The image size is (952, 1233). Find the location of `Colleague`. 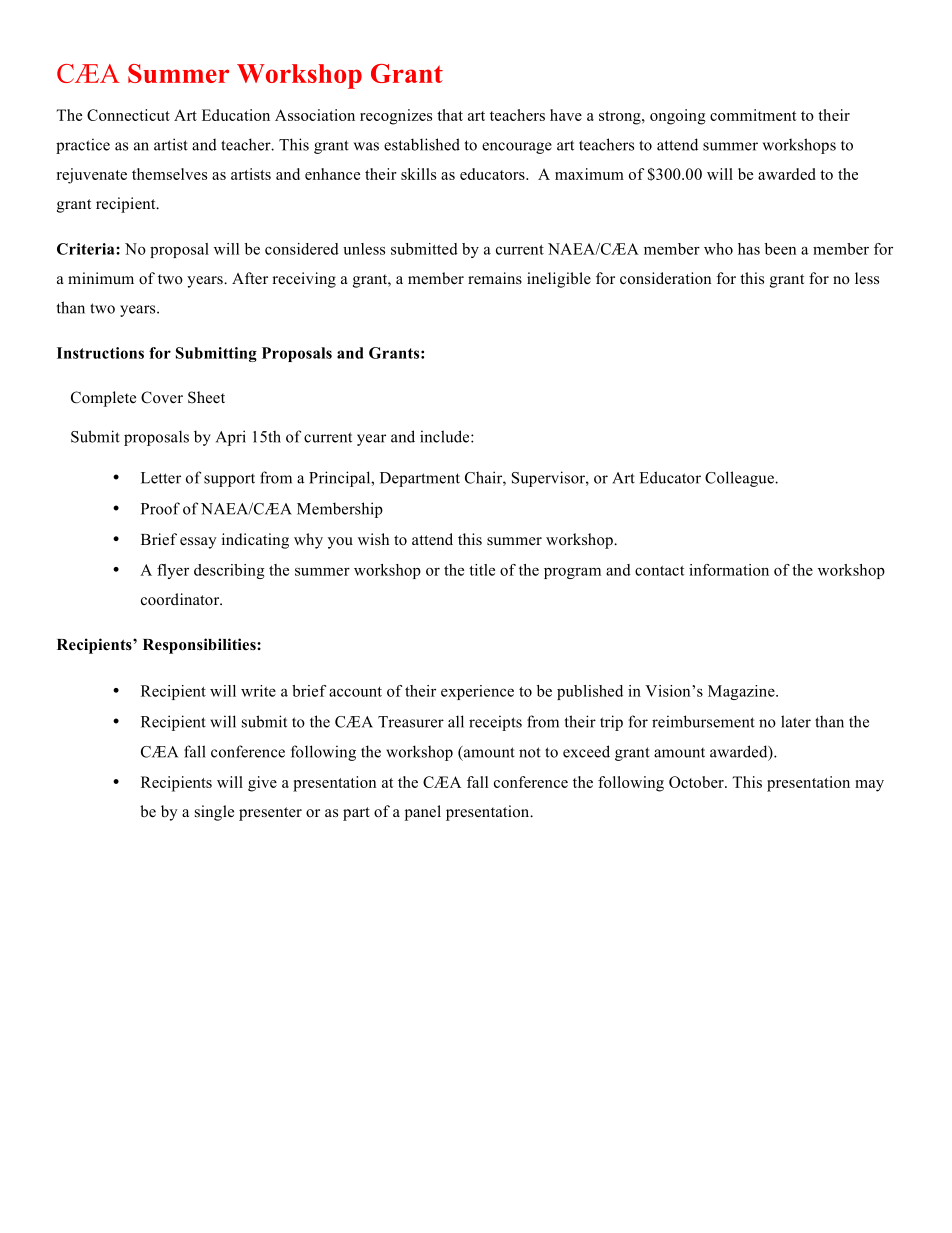

Colleague is located at coordinates (740, 479).
